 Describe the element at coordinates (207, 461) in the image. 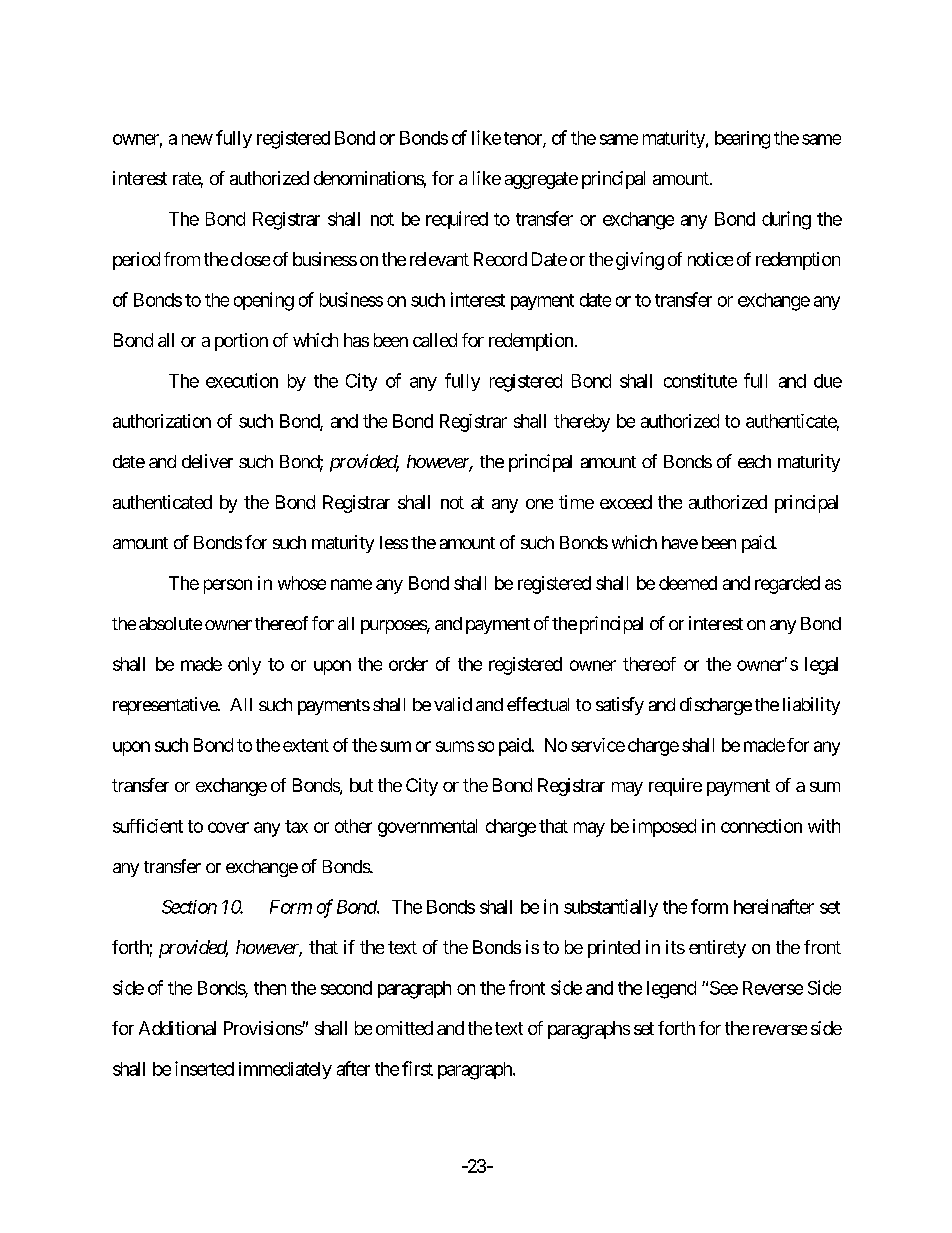

I see `deliver` at that location.
